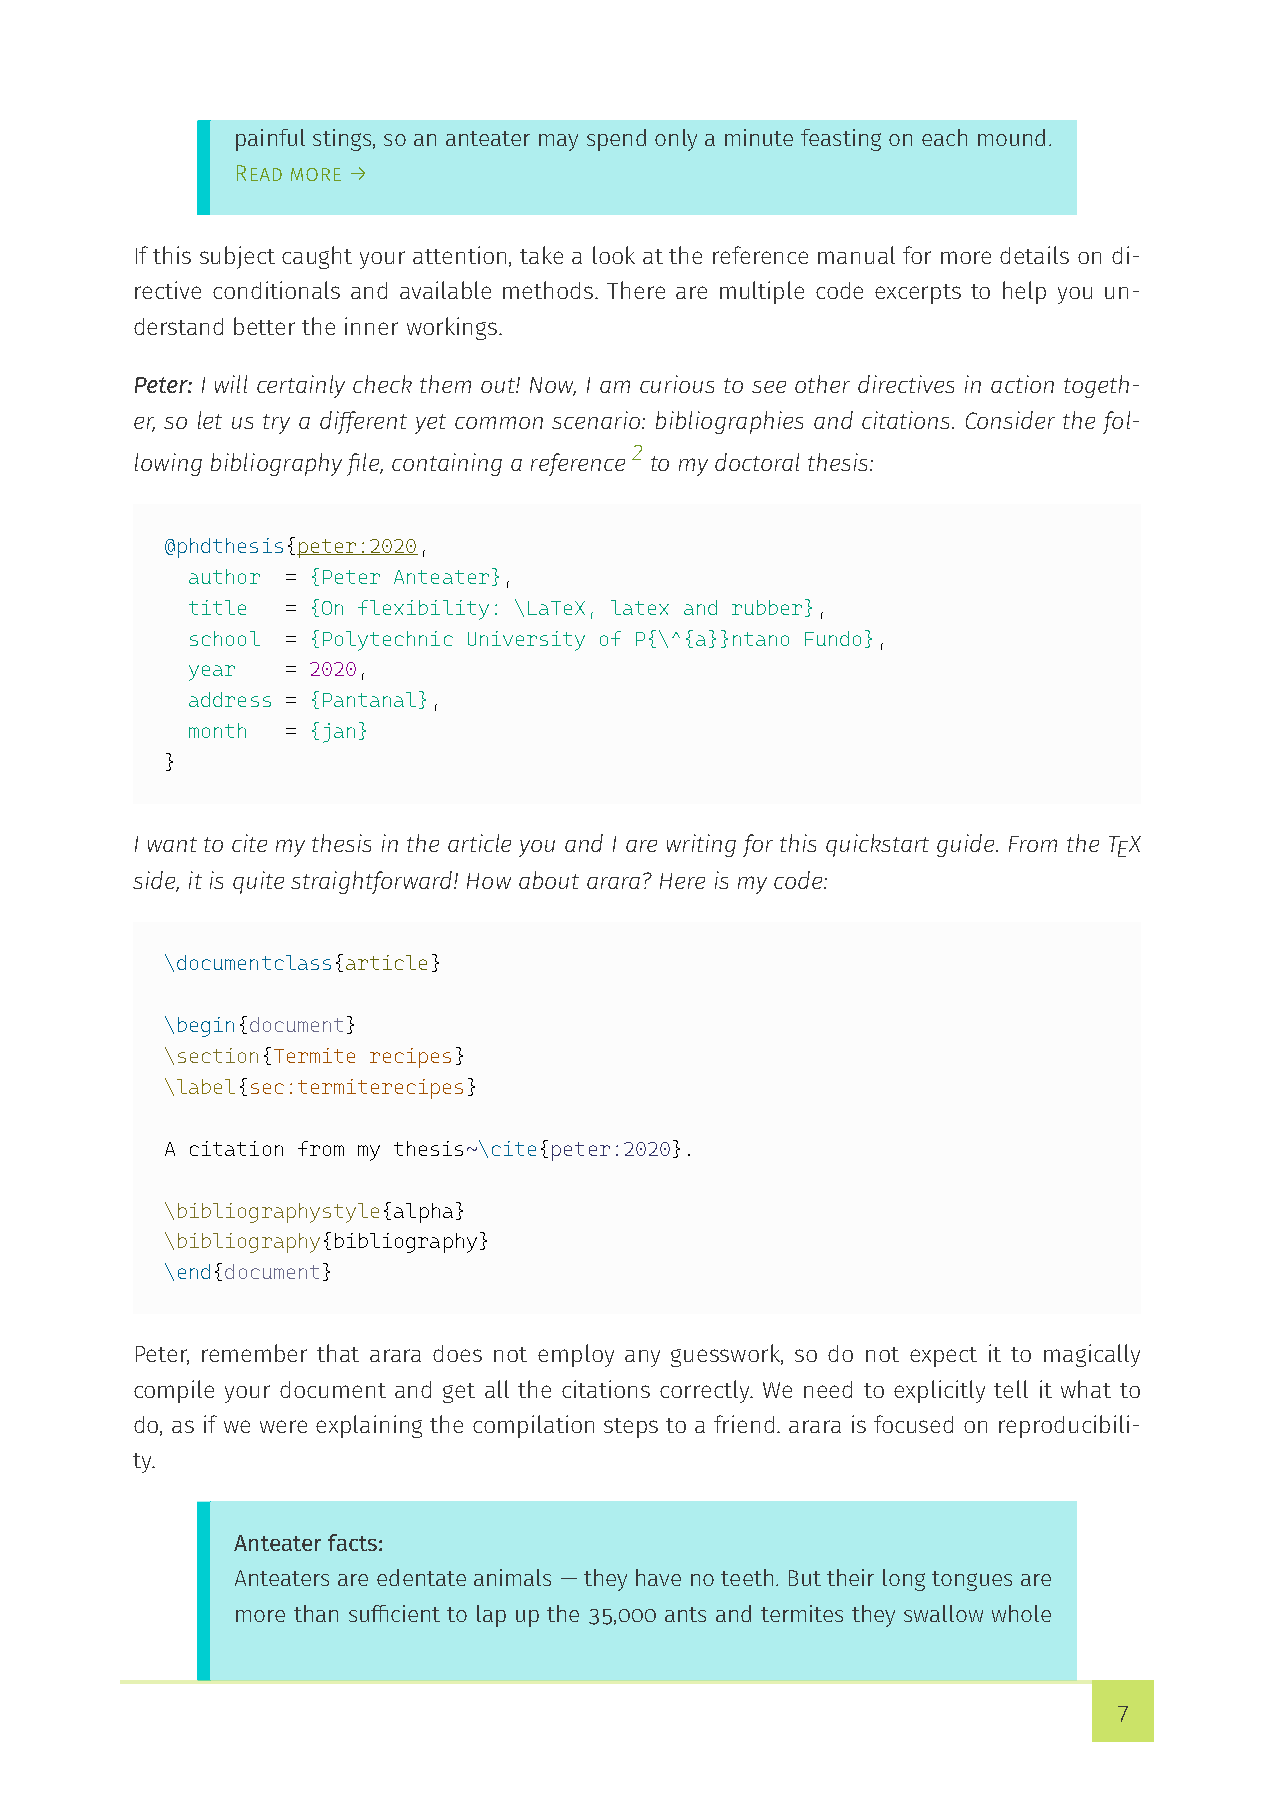 The height and width of the page is (1801, 1274). Describe the element at coordinates (259, 173) in the page. I see `Read` at that location.
